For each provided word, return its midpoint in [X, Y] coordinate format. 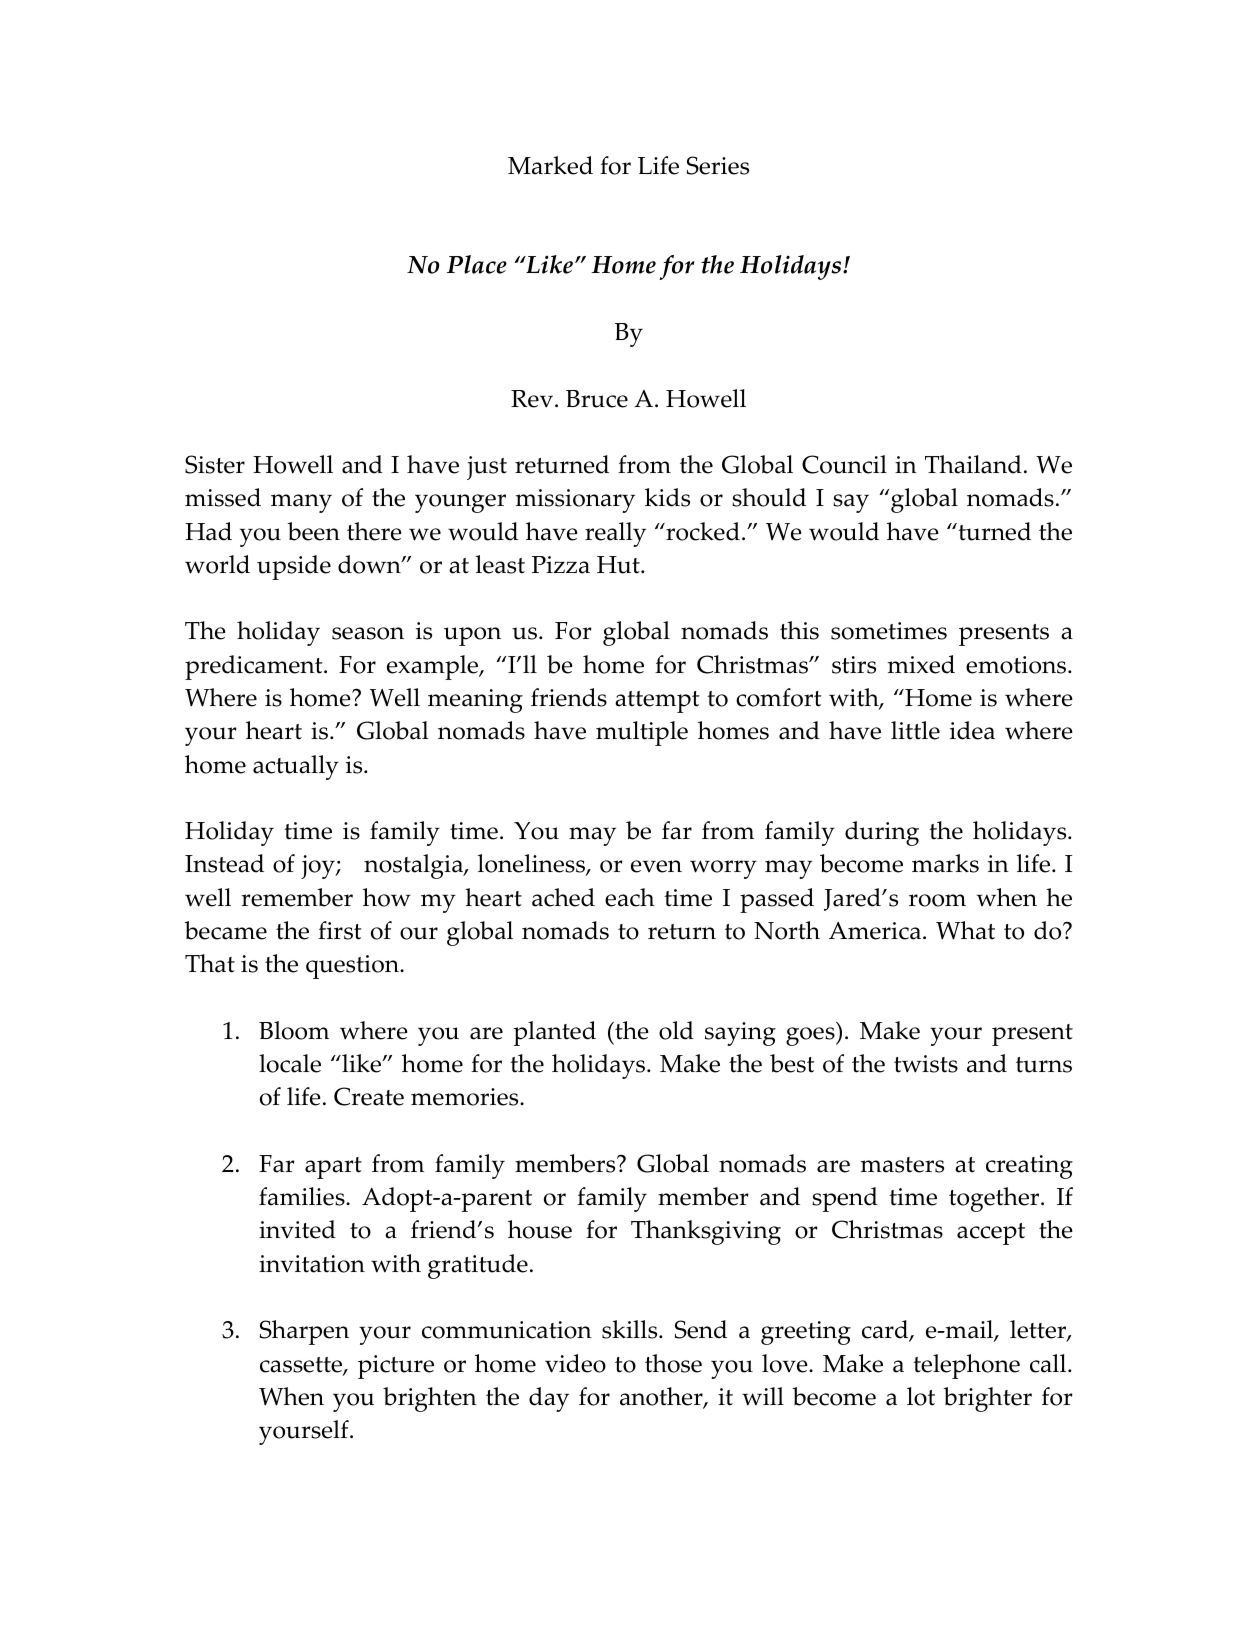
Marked [550, 165]
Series [718, 165]
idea [972, 730]
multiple [642, 733]
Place [477, 264]
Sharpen [304, 1332]
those [673, 1363]
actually [296, 767]
